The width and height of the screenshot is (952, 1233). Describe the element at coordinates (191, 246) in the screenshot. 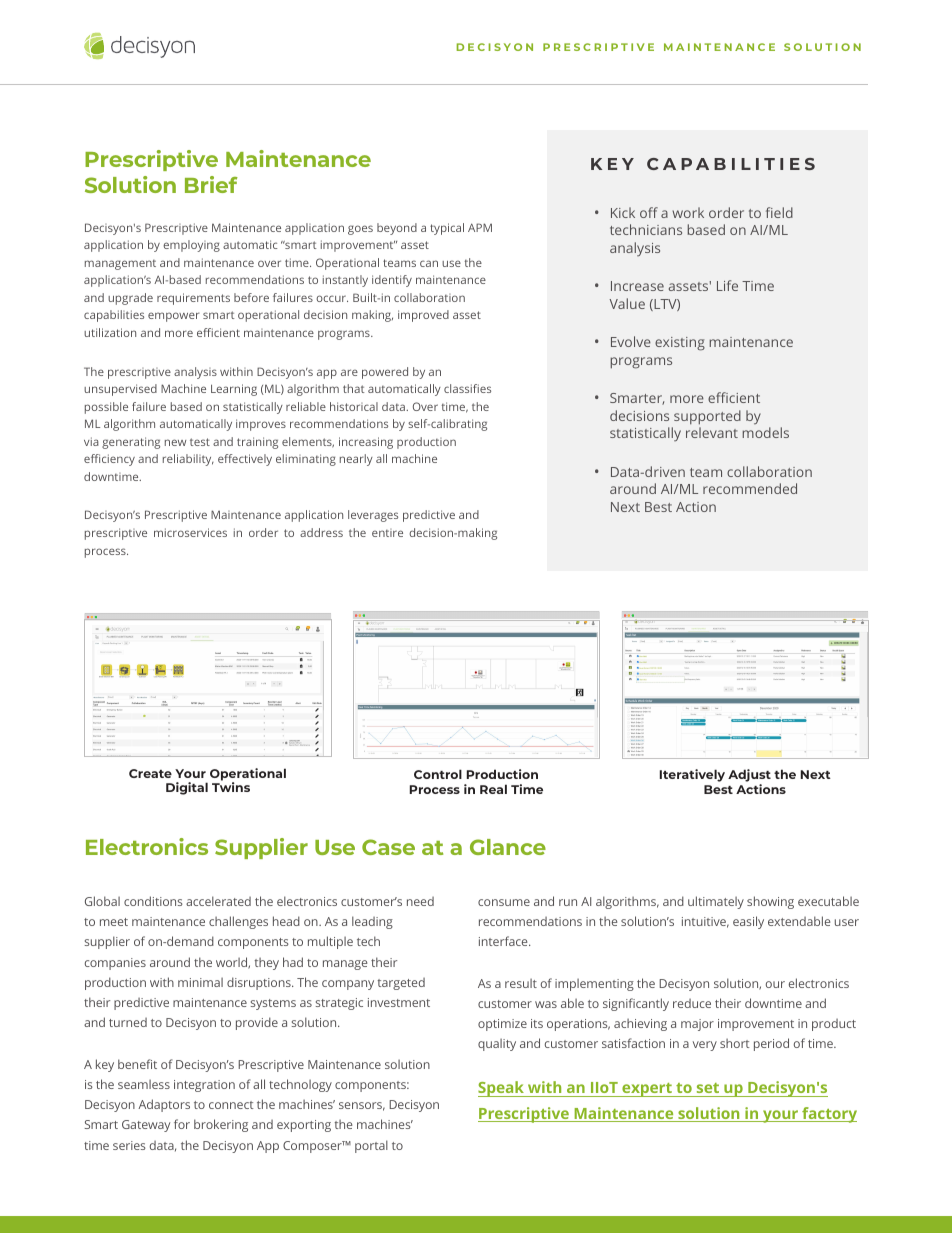

I see `employing` at that location.
